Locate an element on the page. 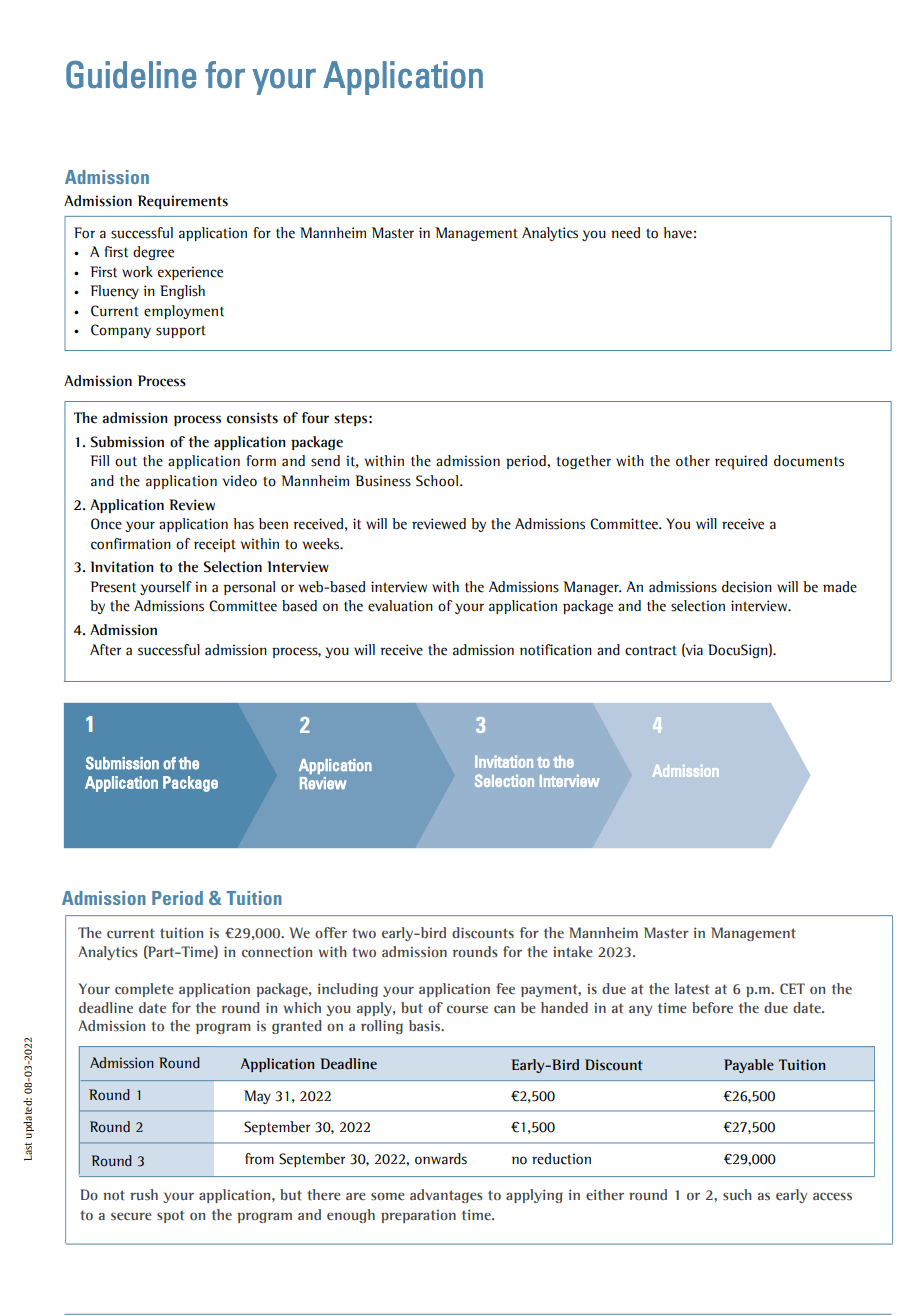 This page has width=923, height=1316. connection is located at coordinates (277, 951).
